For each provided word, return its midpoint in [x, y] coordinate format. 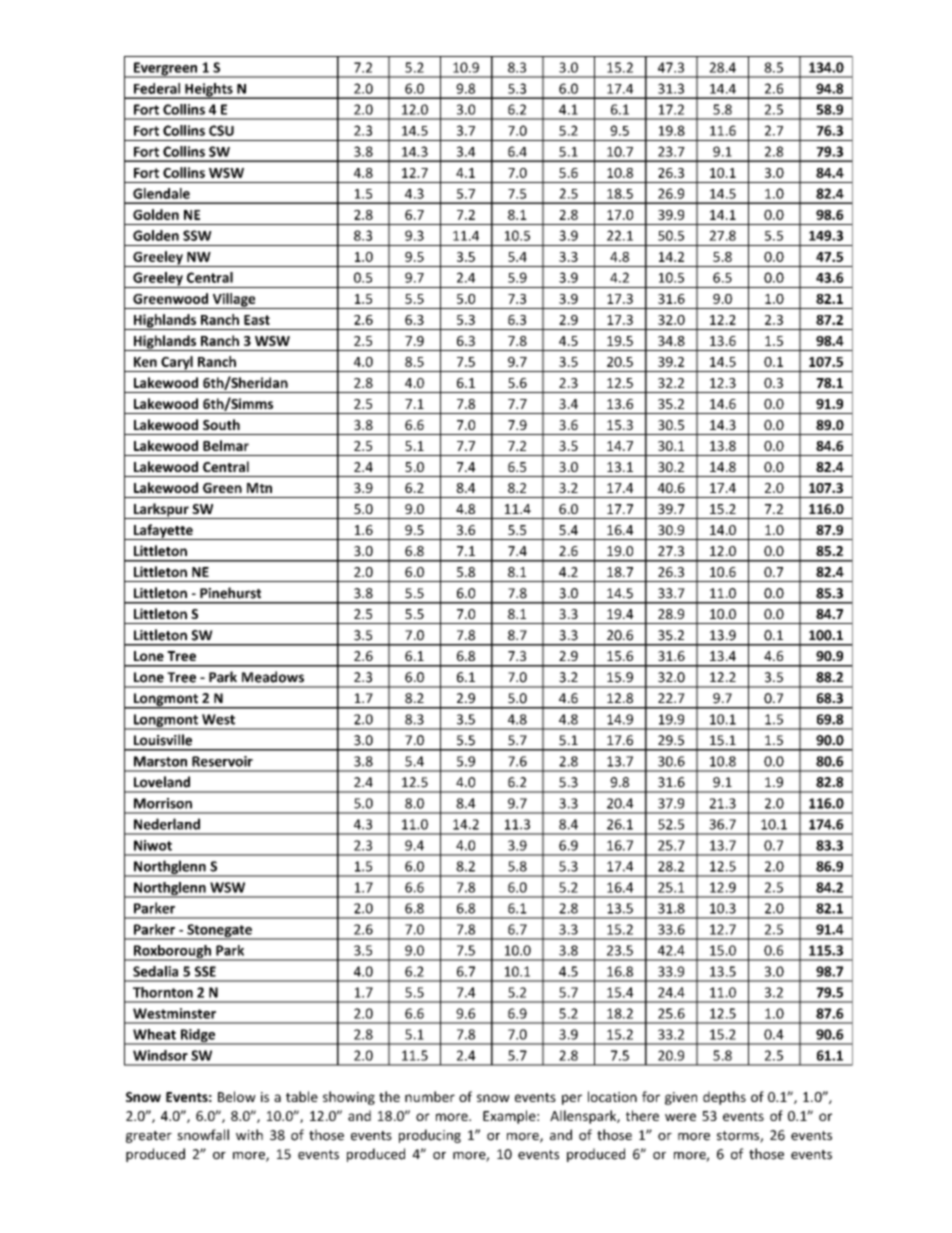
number [430, 1096]
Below [237, 1096]
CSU [221, 130]
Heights [209, 91]
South [221, 424]
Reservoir [222, 761]
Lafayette [163, 532]
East [257, 320]
